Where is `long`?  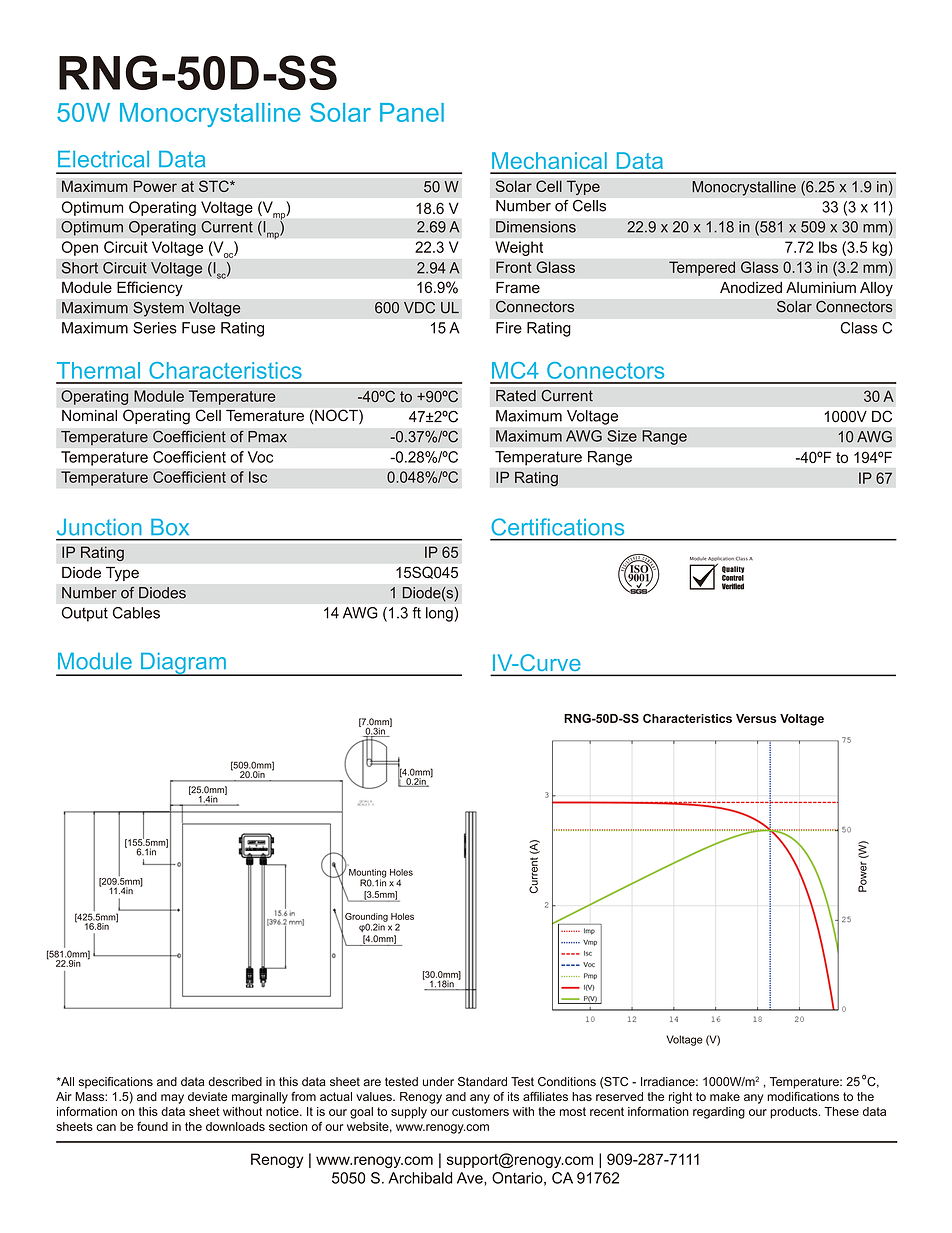 long is located at coordinates (439, 614).
